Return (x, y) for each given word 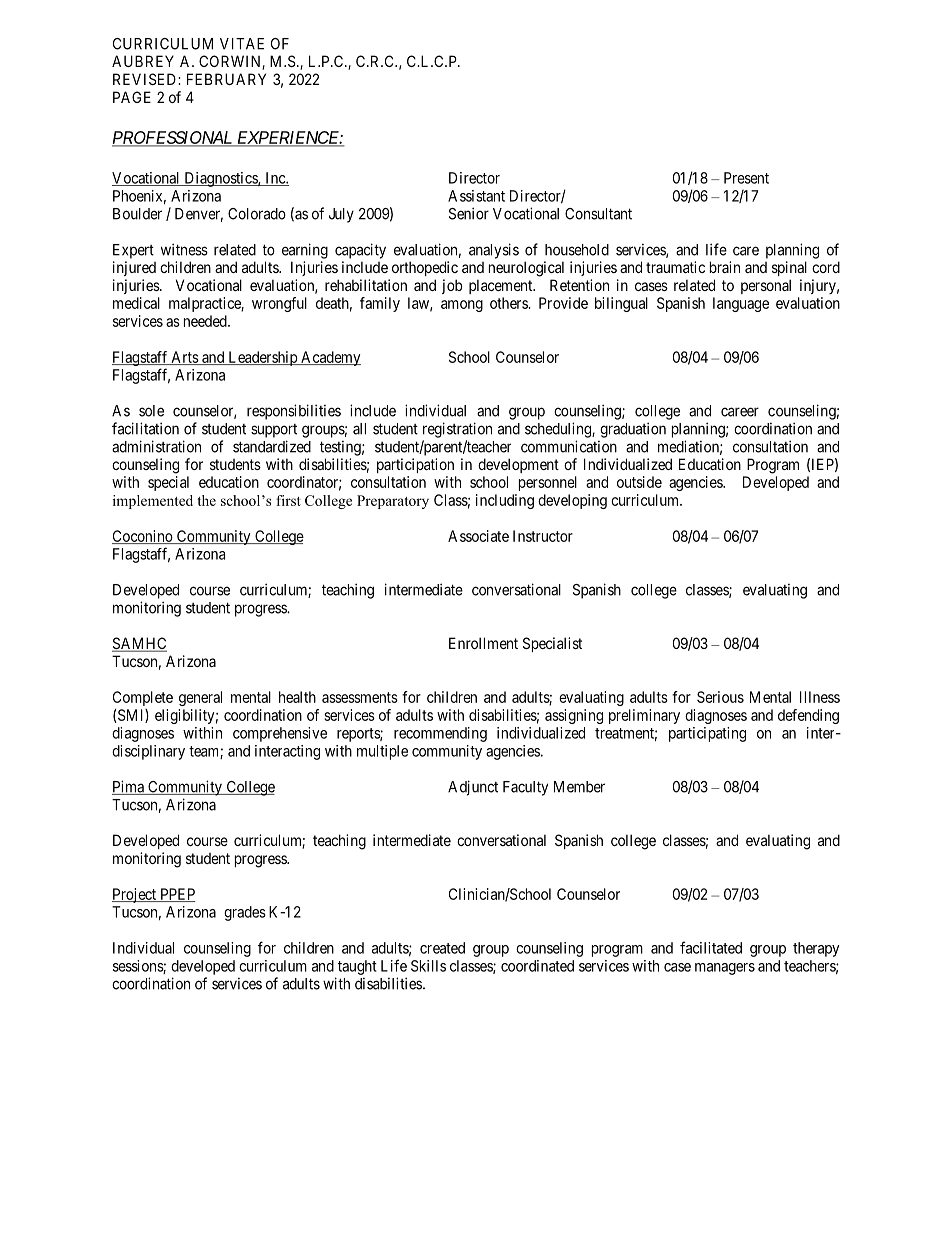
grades (245, 913)
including (505, 501)
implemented (153, 502)
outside (639, 482)
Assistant (476, 196)
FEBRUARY (226, 79)
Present (746, 178)
